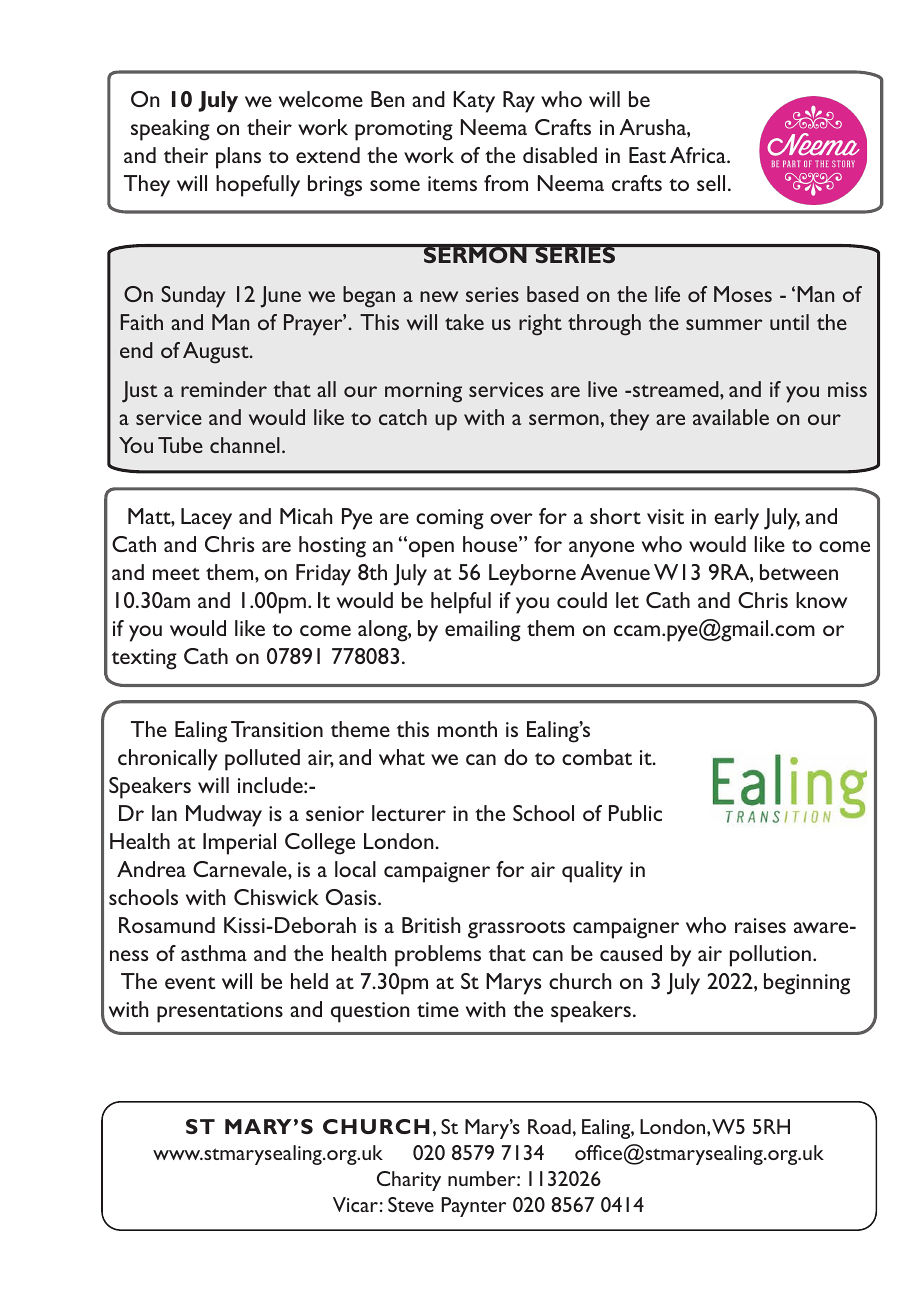  I want to click on emailing, so click(483, 631).
